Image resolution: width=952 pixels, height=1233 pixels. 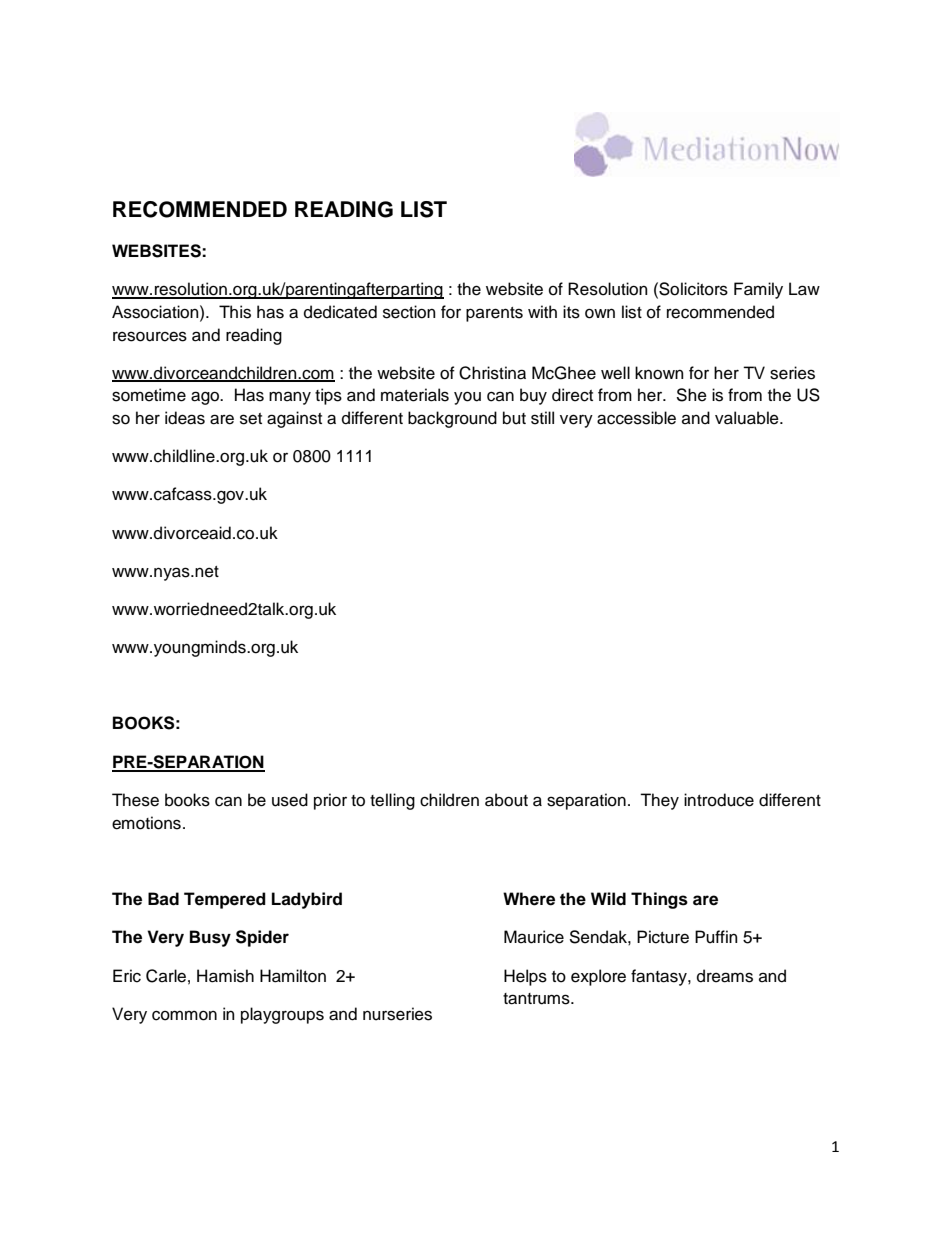 I want to click on ideas, so click(x=185, y=418).
